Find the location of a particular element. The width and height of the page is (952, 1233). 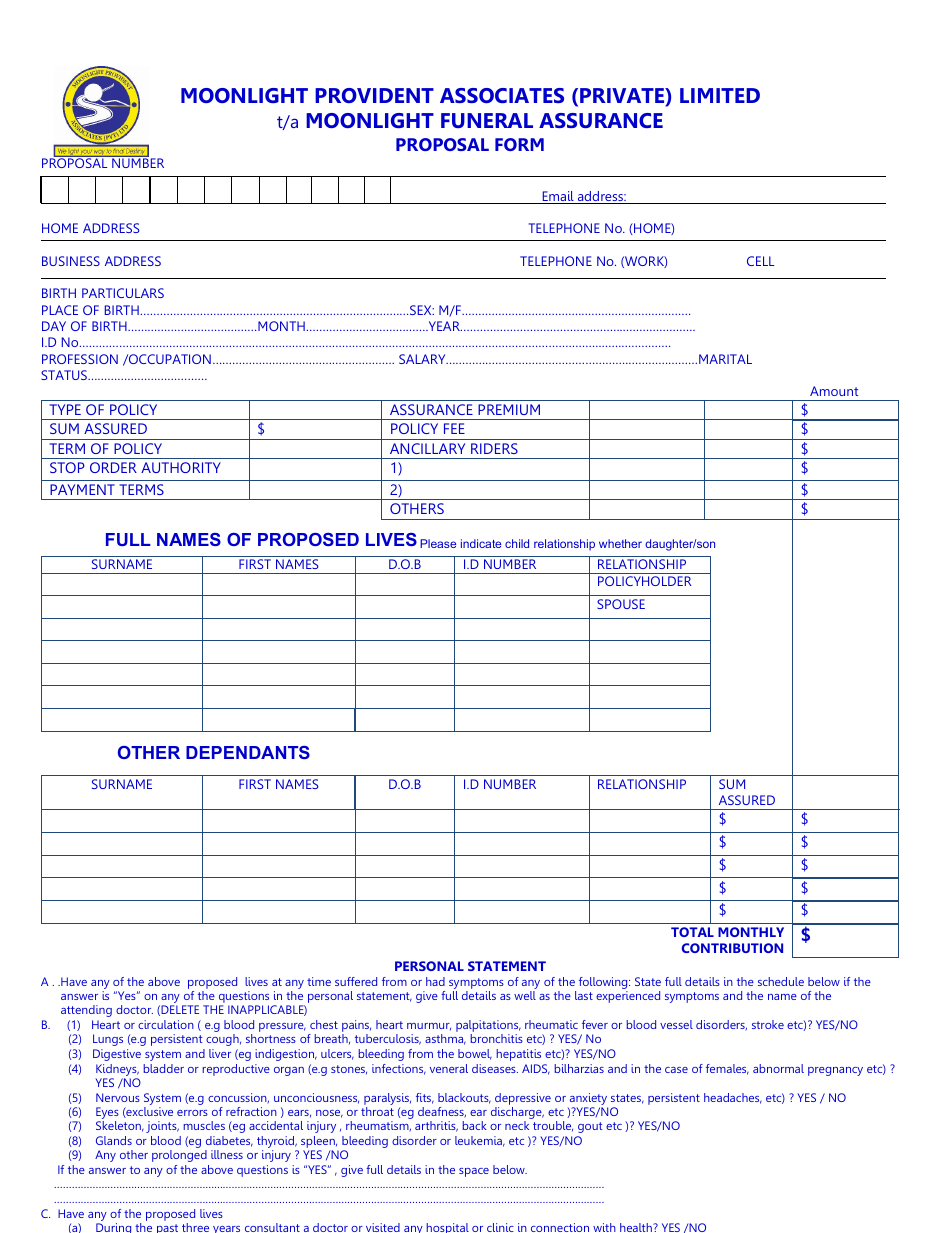

health is located at coordinates (637, 1227).
